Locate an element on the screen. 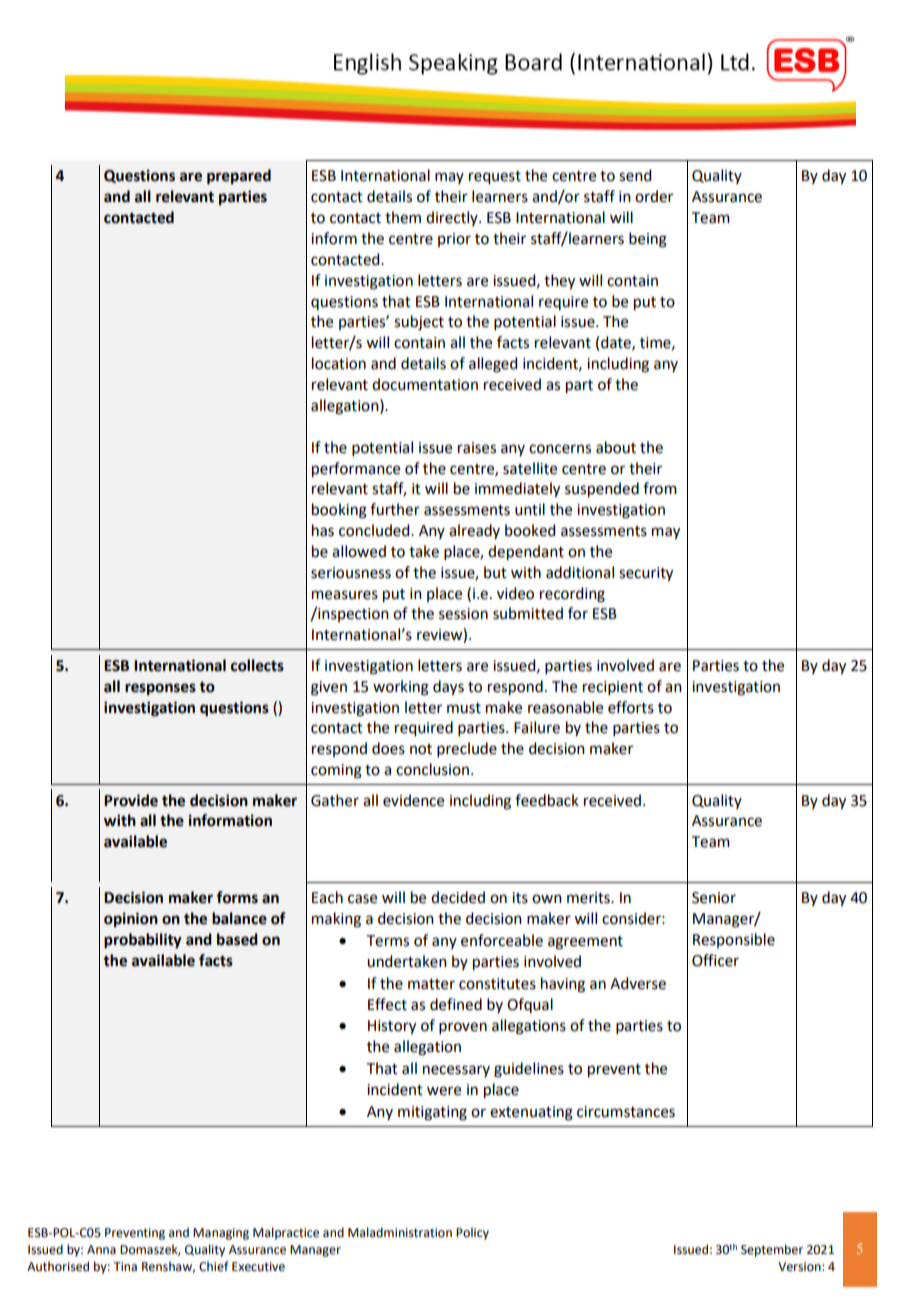 The width and height of the screenshot is (924, 1308). security is located at coordinates (646, 574).
